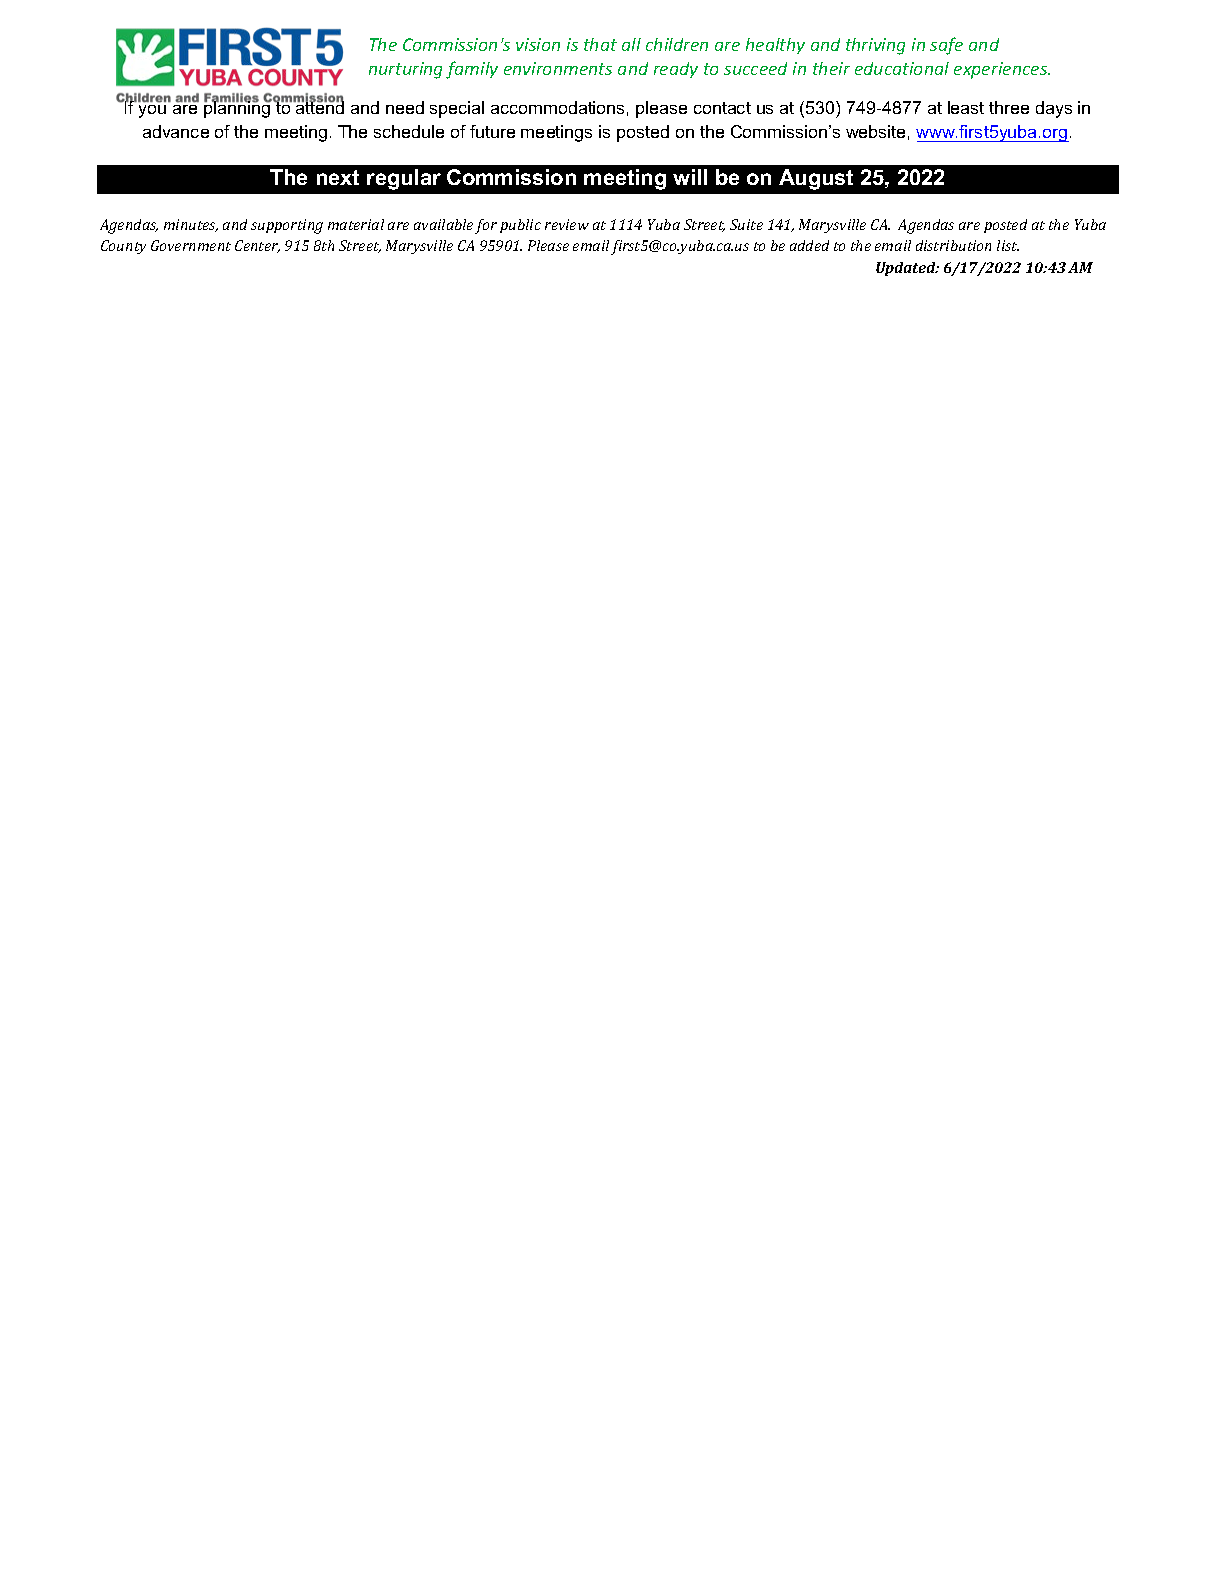 The width and height of the image is (1216, 1573). What do you see at coordinates (600, 44) in the image?
I see `that` at bounding box center [600, 44].
